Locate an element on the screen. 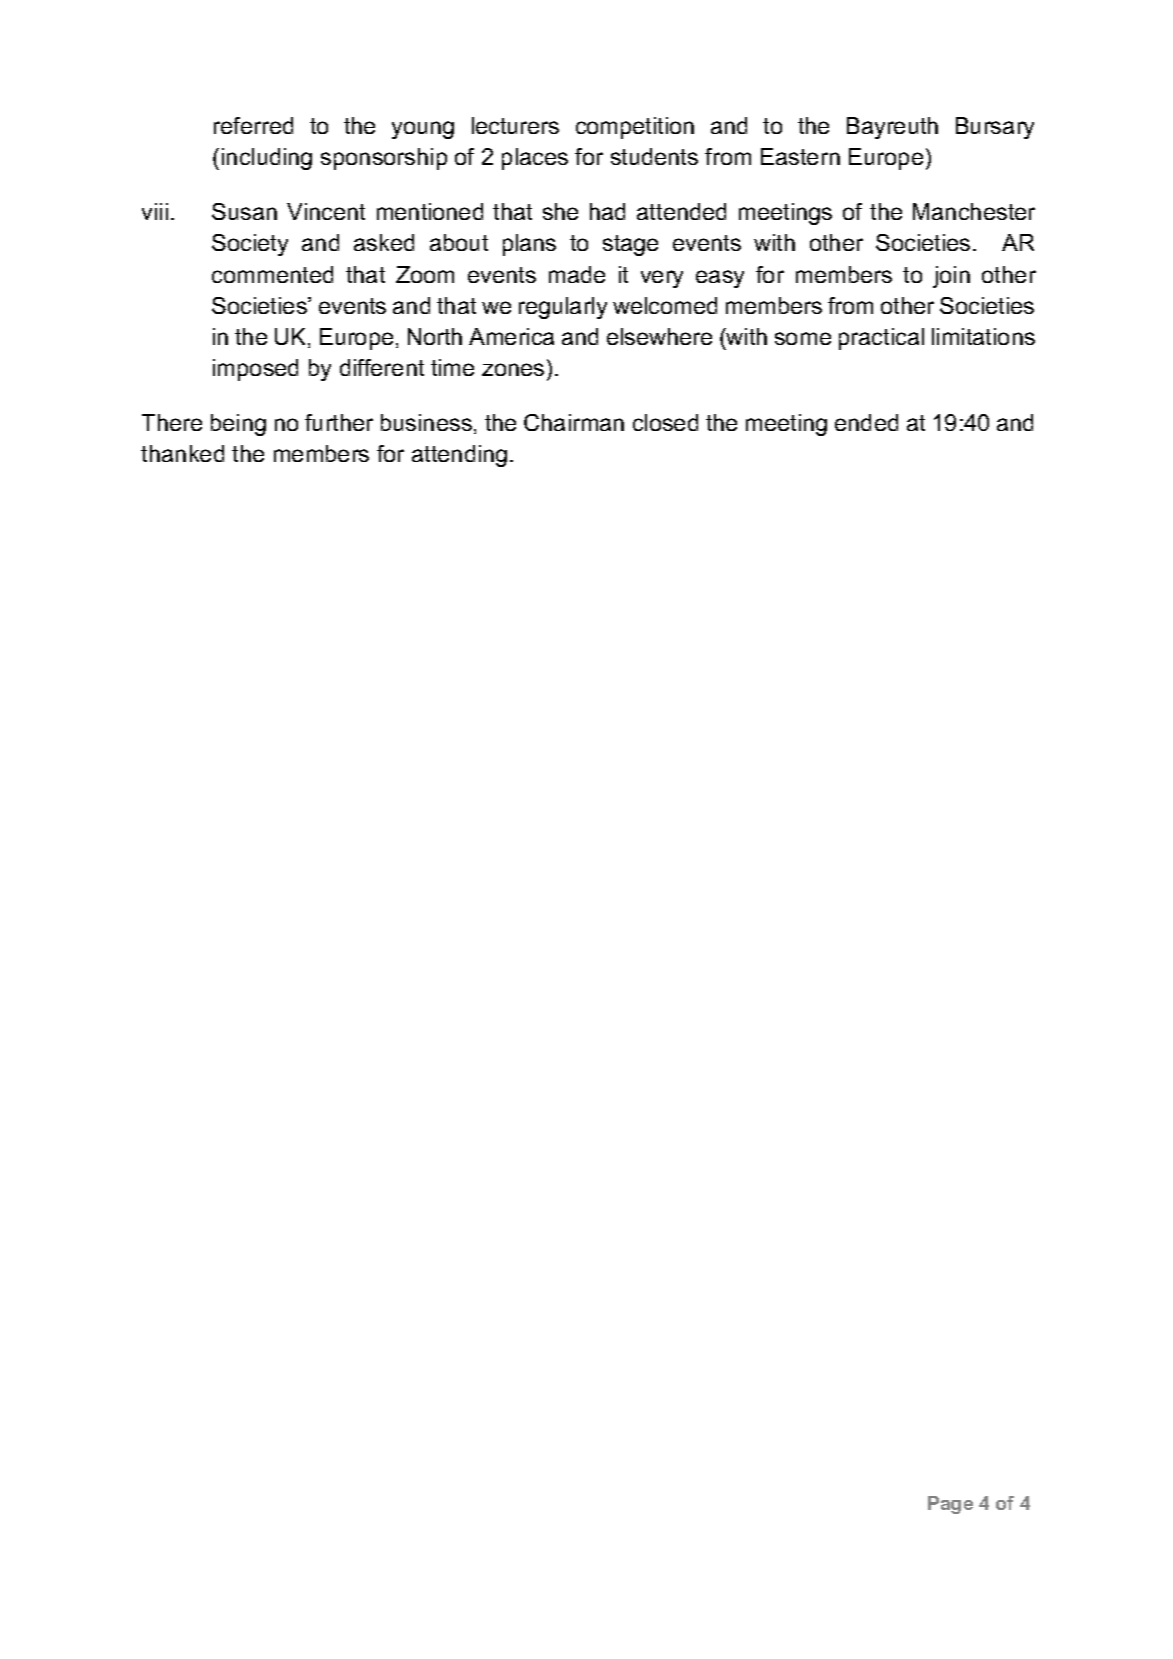 This screenshot has width=1173, height=1659. Bayreuth is located at coordinates (892, 128).
